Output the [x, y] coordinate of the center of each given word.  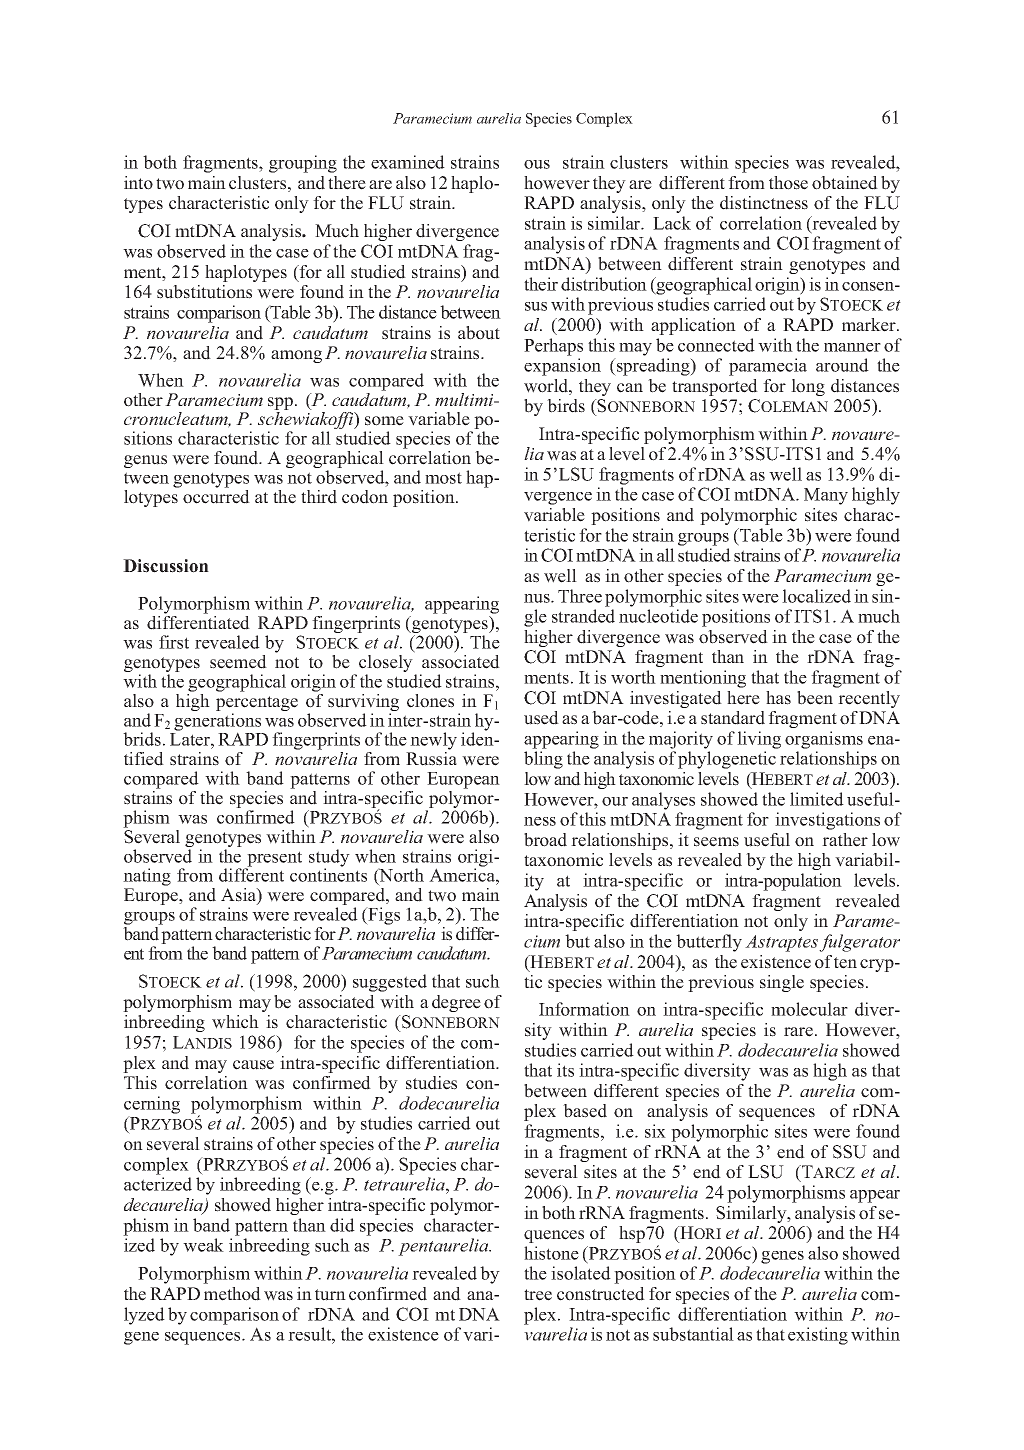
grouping [303, 164]
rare [800, 1032]
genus [145, 461]
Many [826, 496]
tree [538, 1295]
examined [408, 162]
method [232, 1294]
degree [456, 1003]
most [443, 478]
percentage [257, 705]
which [235, 1022]
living [759, 740]
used [541, 718]
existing [818, 1336]
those [788, 183]
